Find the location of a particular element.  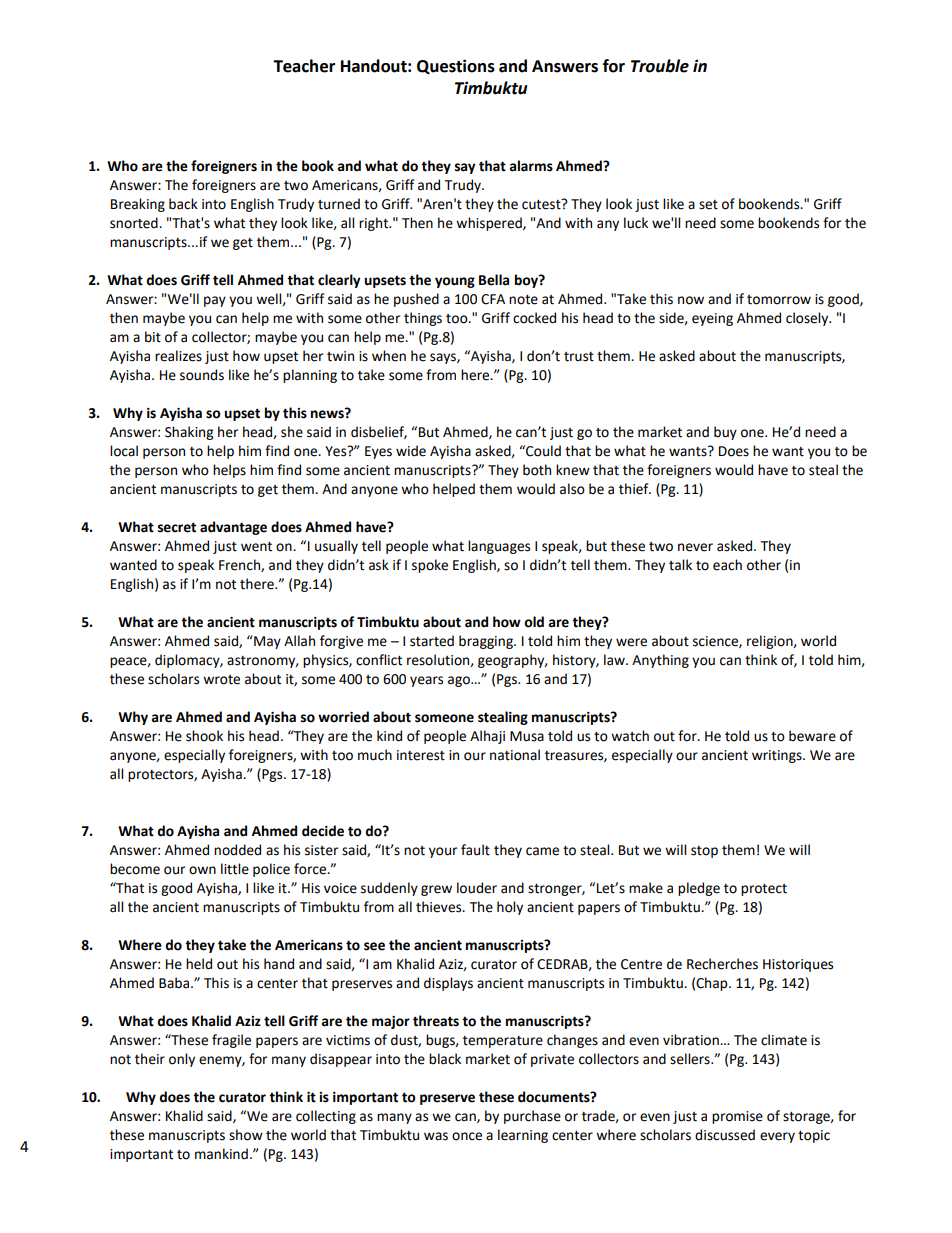

once is located at coordinates (467, 1136).
